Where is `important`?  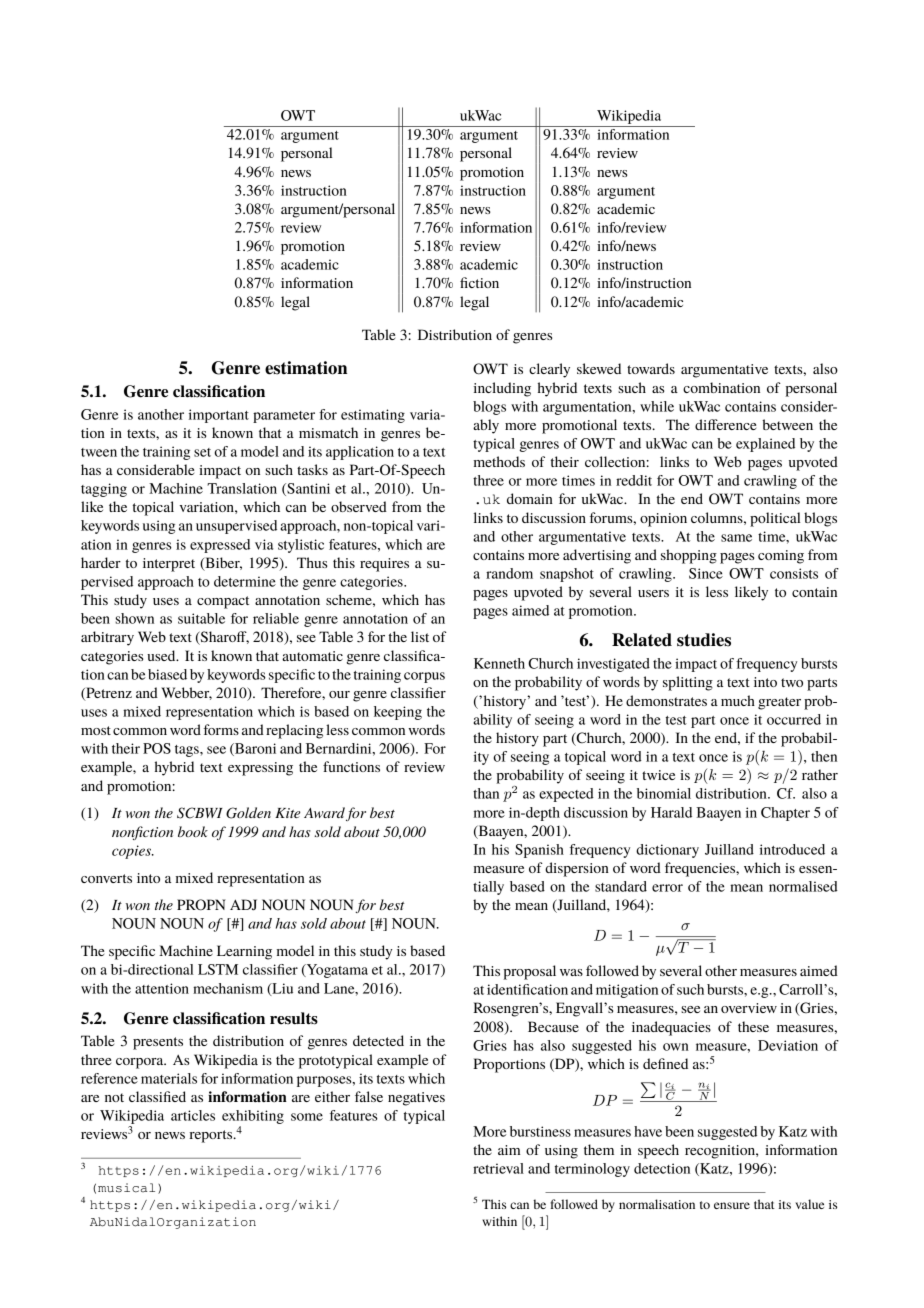
important is located at coordinates (219, 416).
